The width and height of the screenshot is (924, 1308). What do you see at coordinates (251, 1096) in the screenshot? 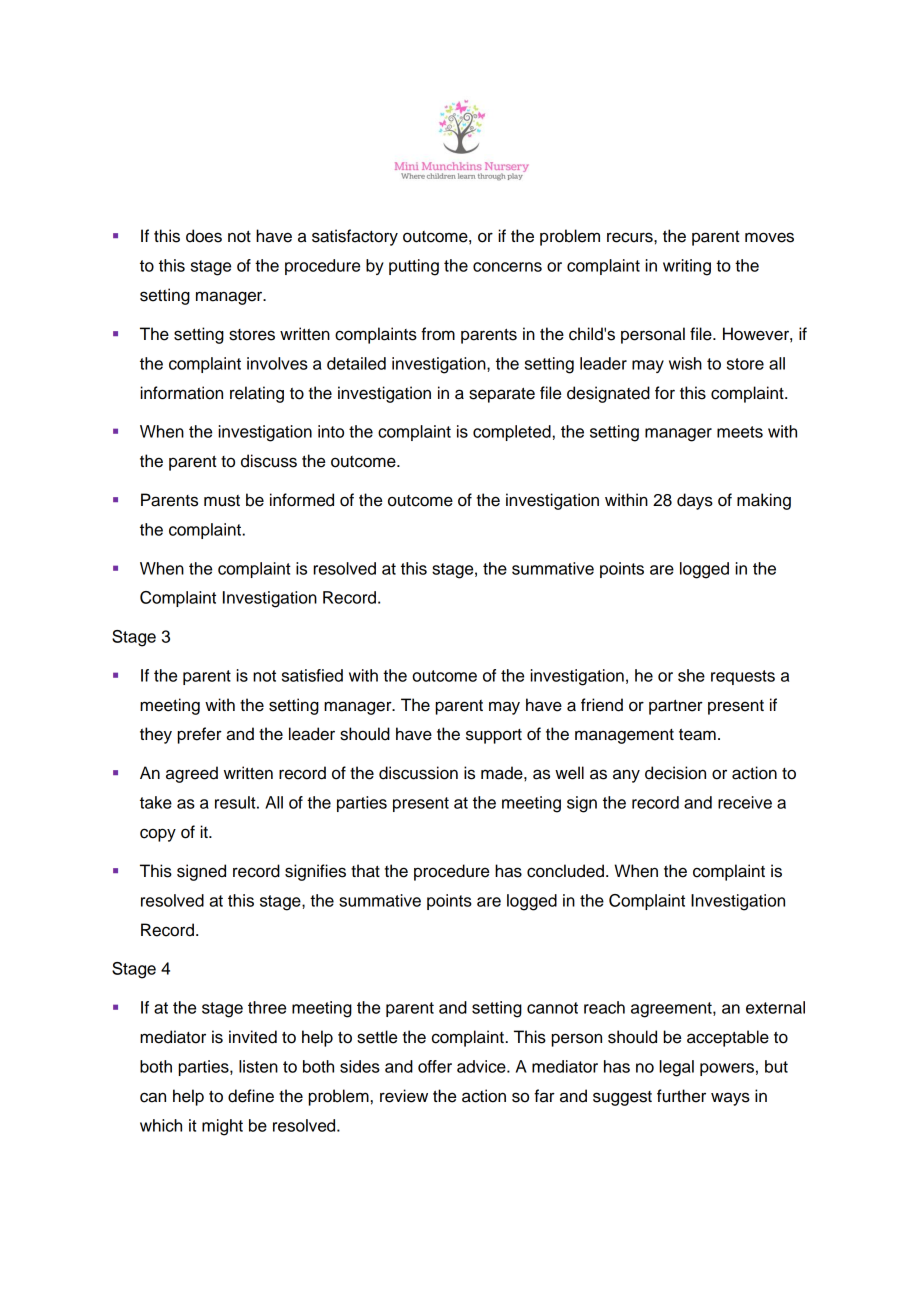
I see `define` at bounding box center [251, 1096].
